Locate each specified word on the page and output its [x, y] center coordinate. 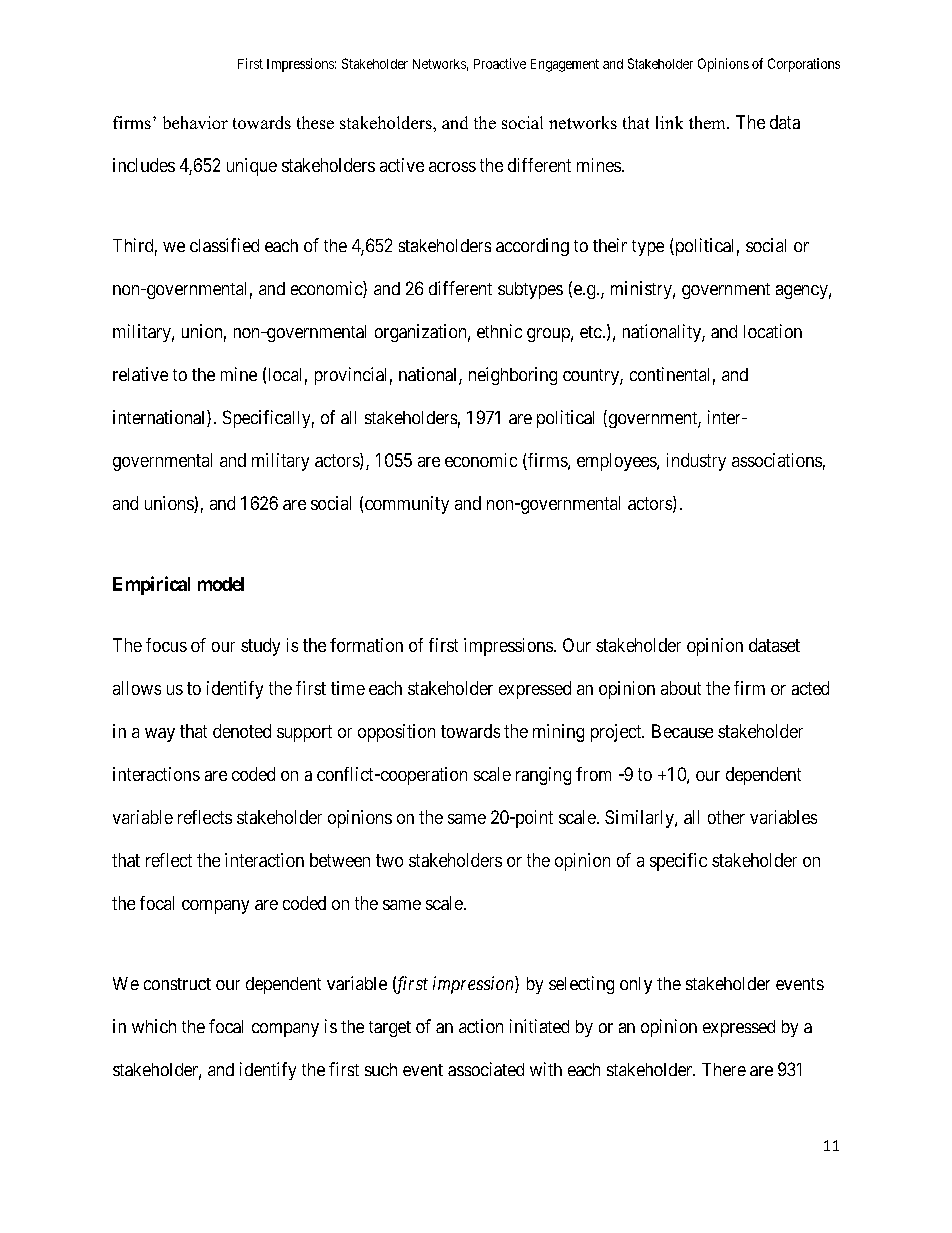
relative [140, 374]
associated [486, 1069]
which [154, 1026]
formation [366, 645]
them [708, 122]
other [726, 817]
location [773, 331]
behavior [195, 122]
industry [696, 462]
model [221, 584]
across [452, 167]
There [724, 1069]
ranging [543, 776]
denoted [242, 731]
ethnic [499, 331]
